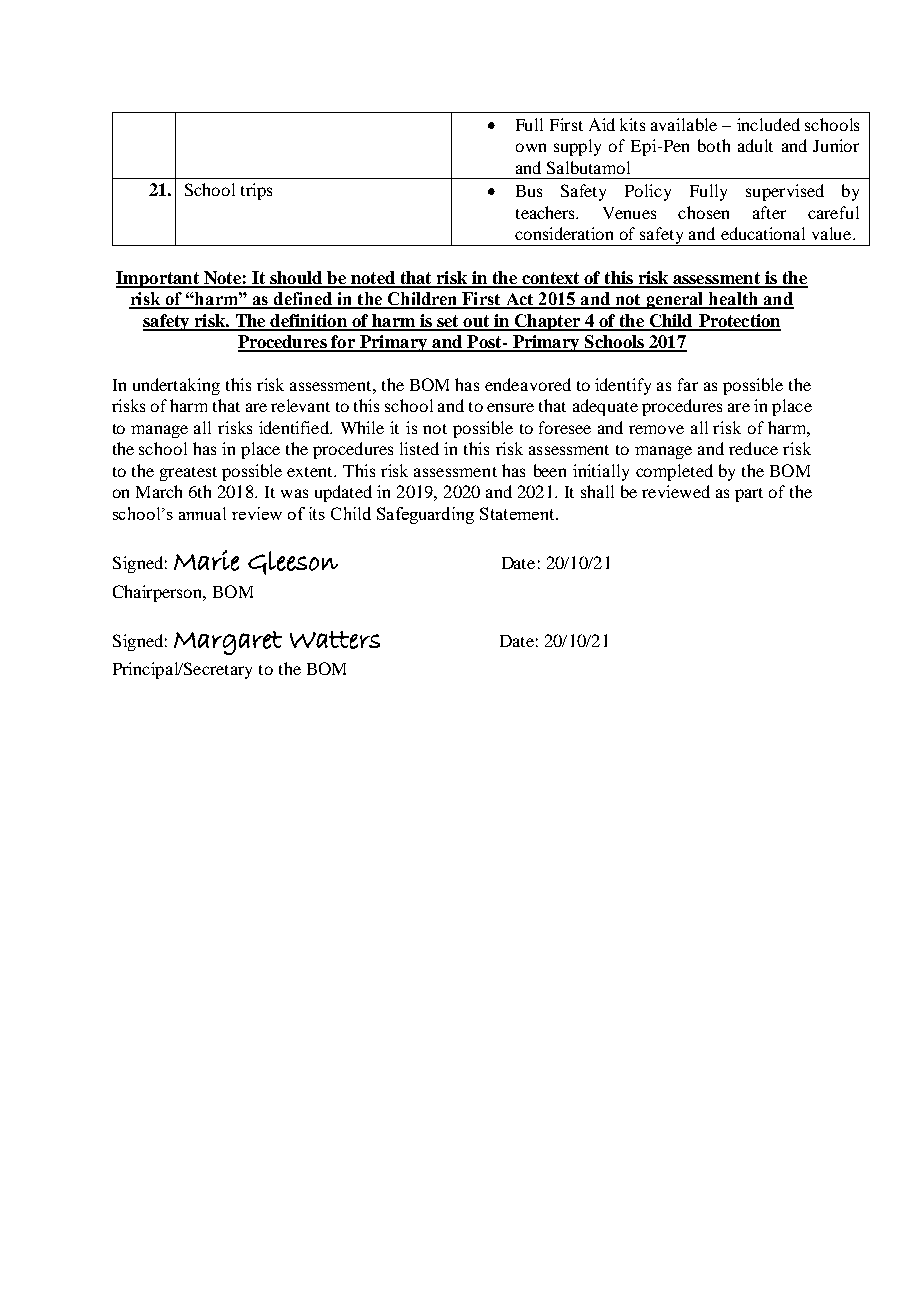 This image has width=924, height=1308. I want to click on adult, so click(755, 145).
